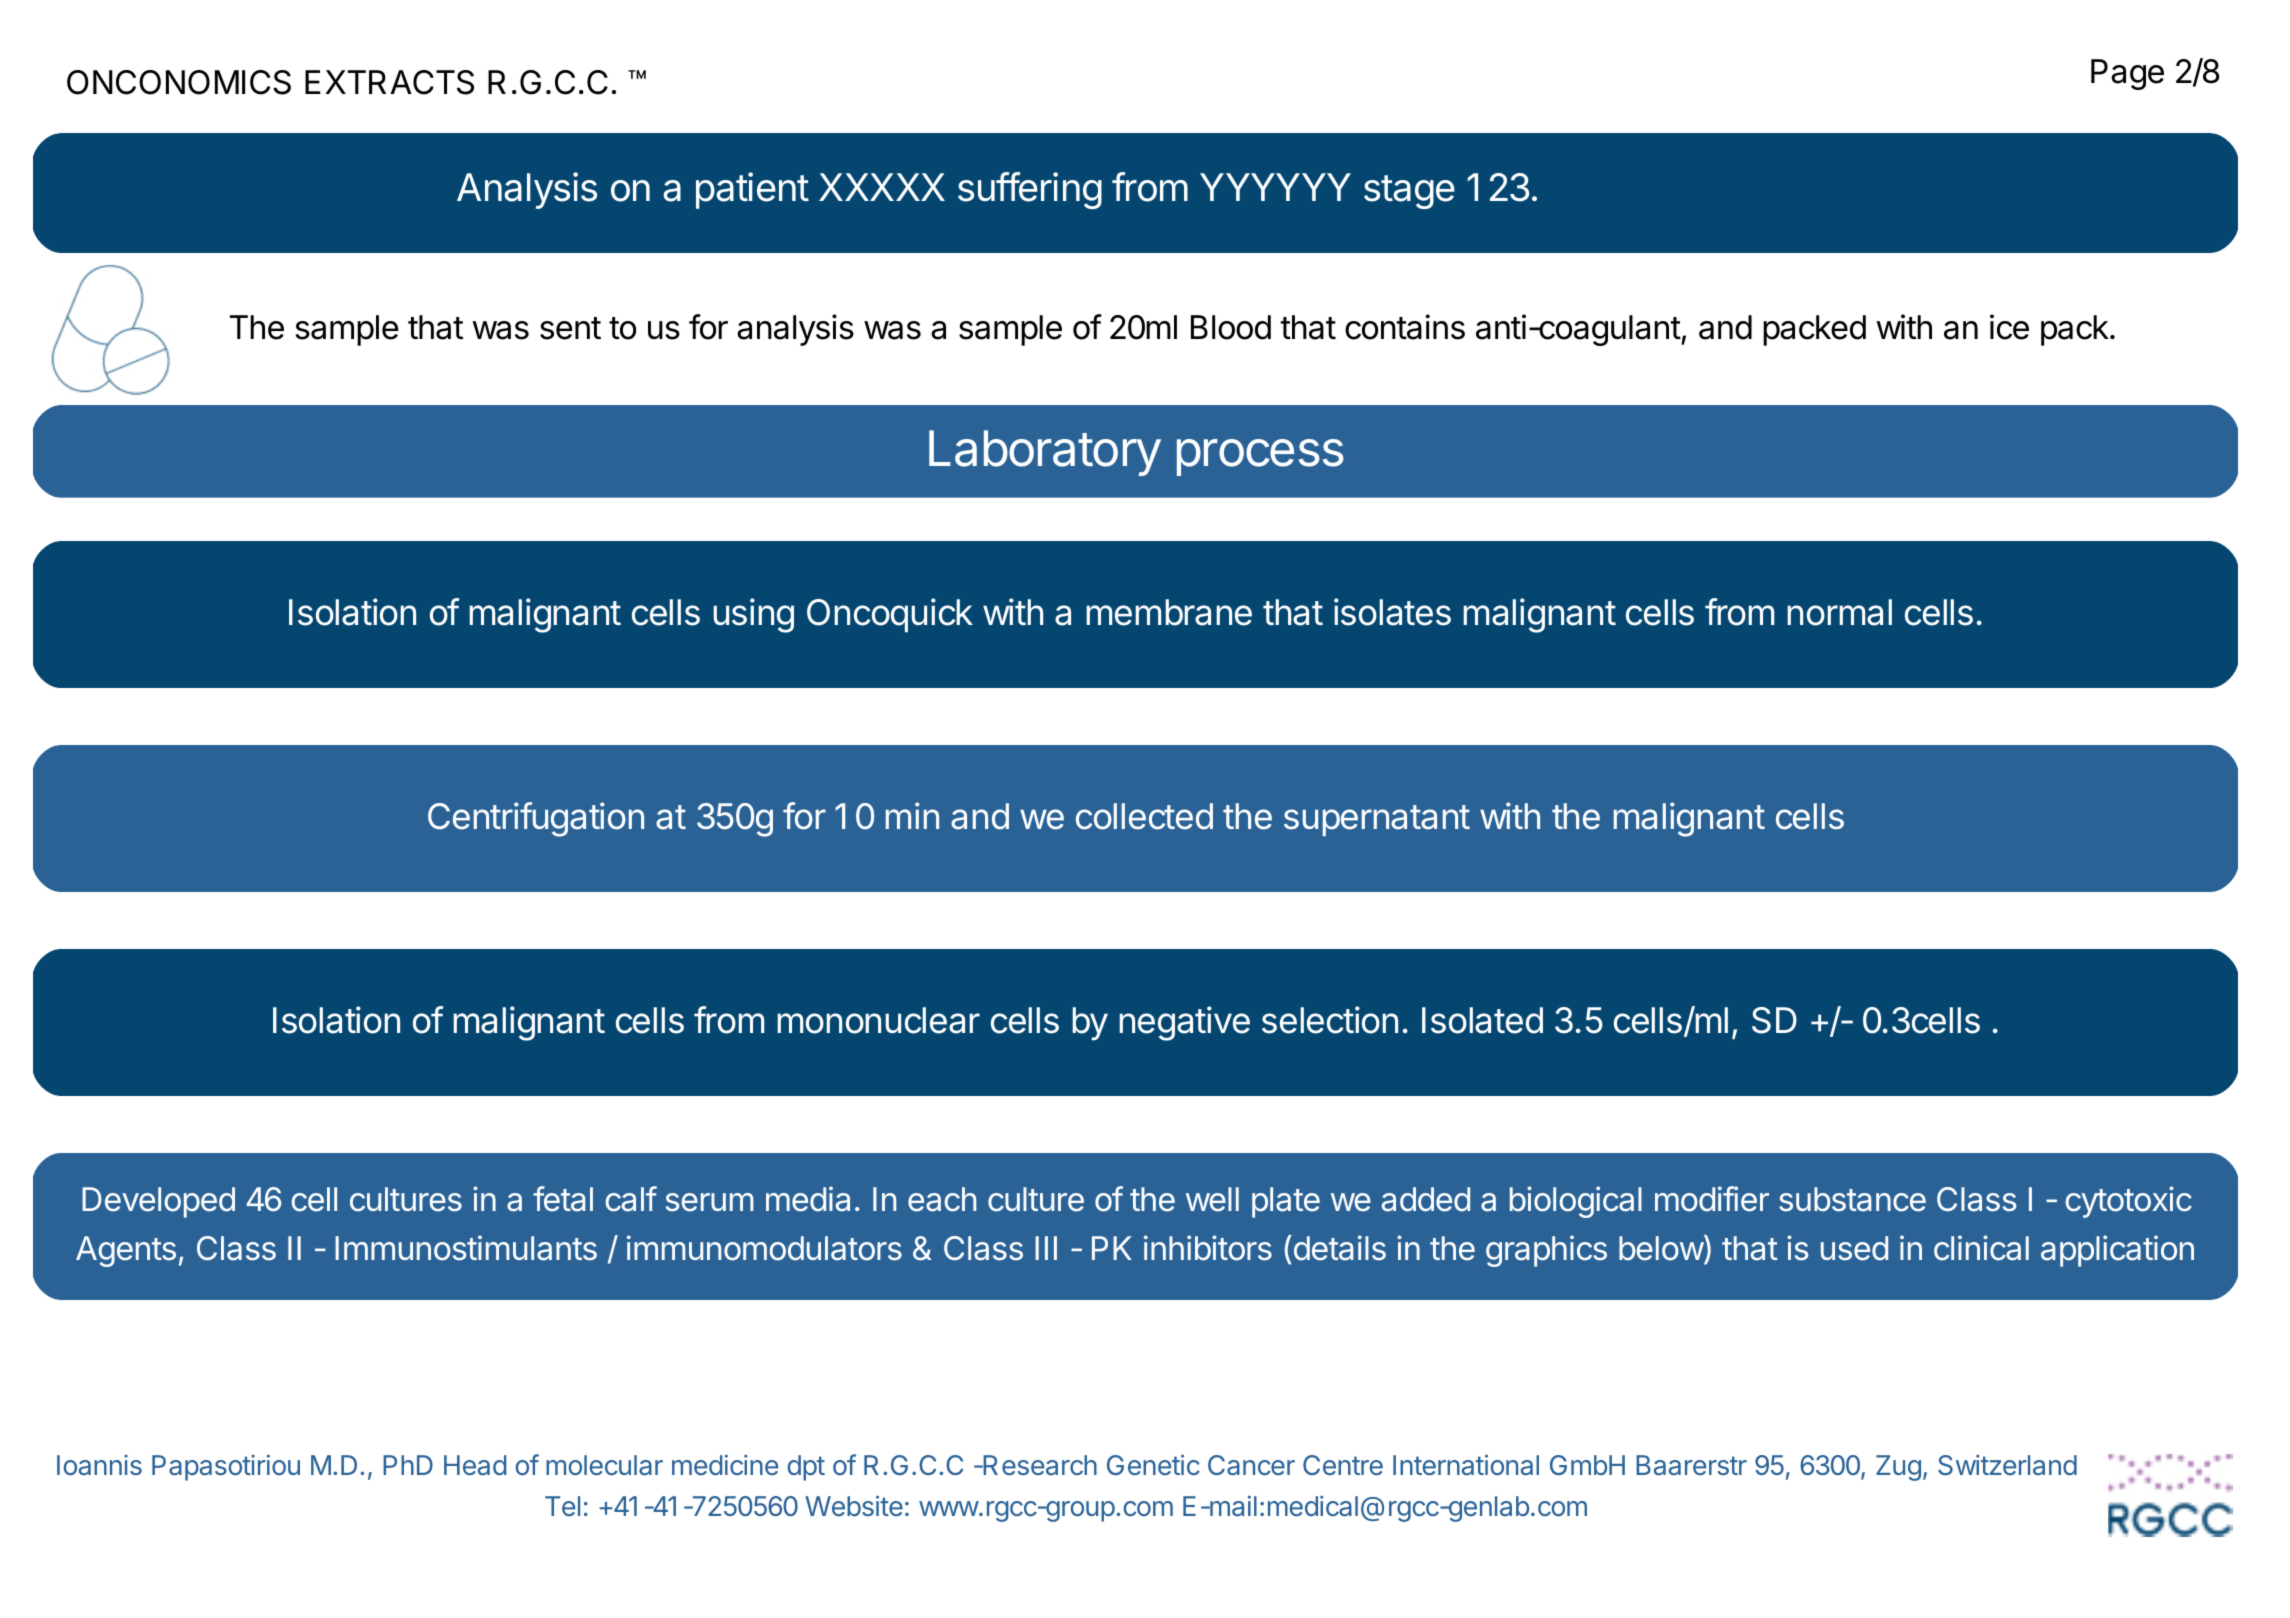  I want to click on Head, so click(475, 1465).
